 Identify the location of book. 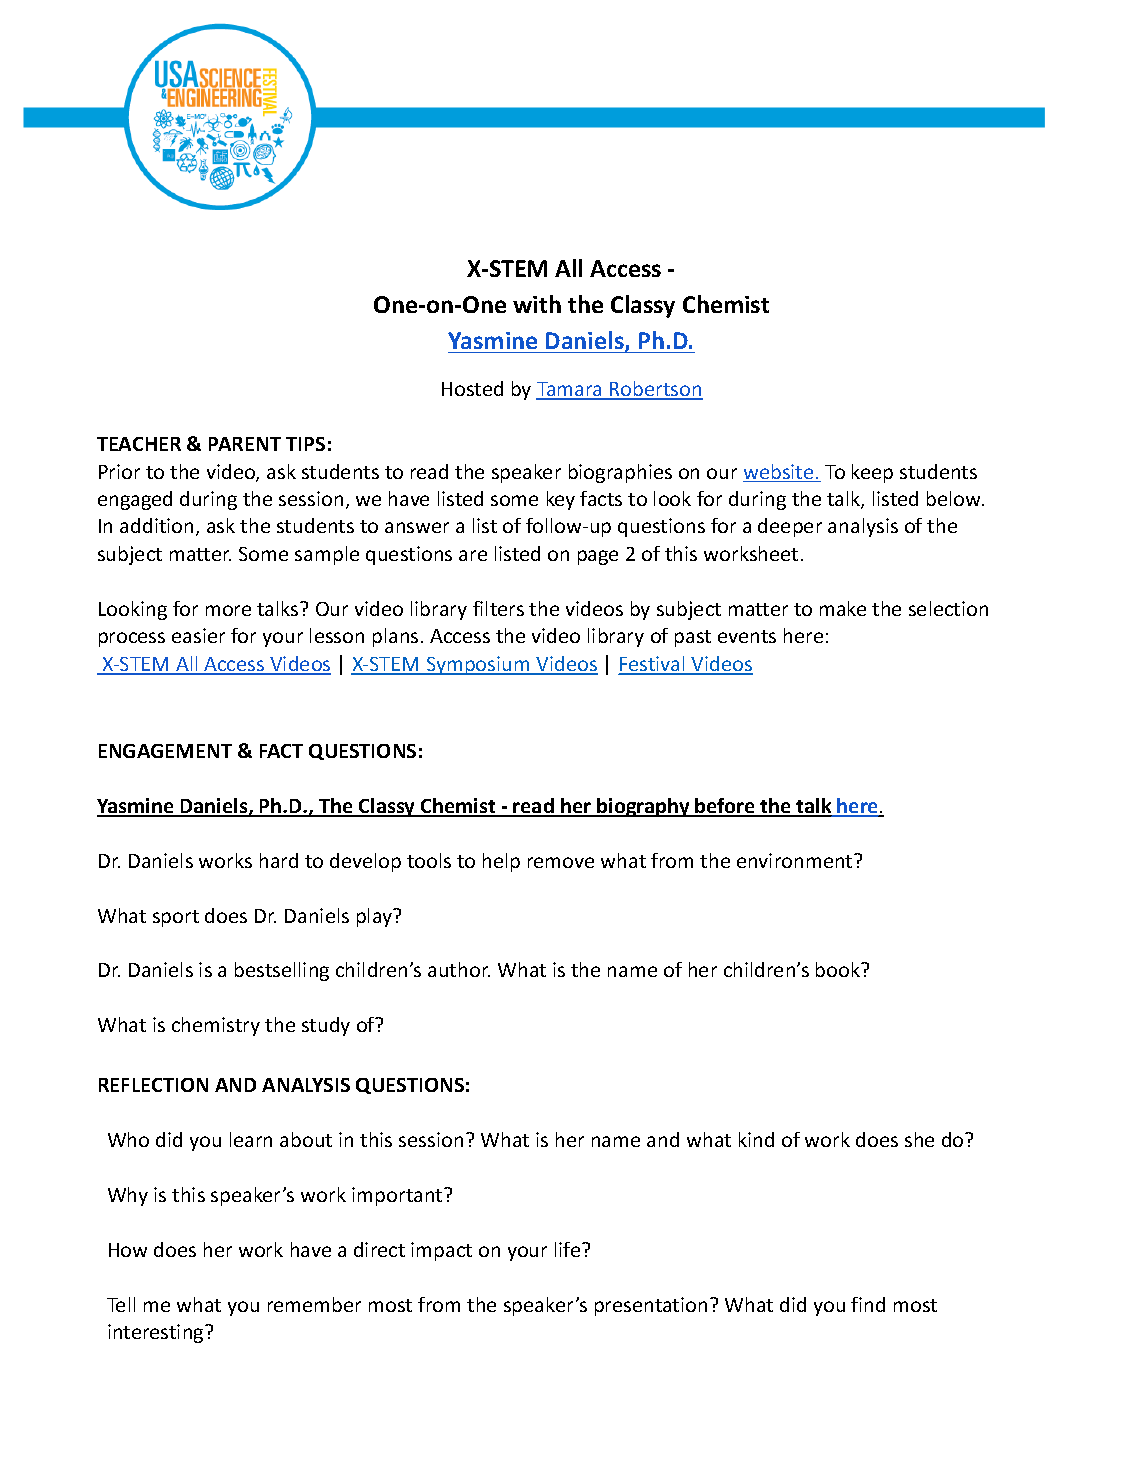
(839, 969).
